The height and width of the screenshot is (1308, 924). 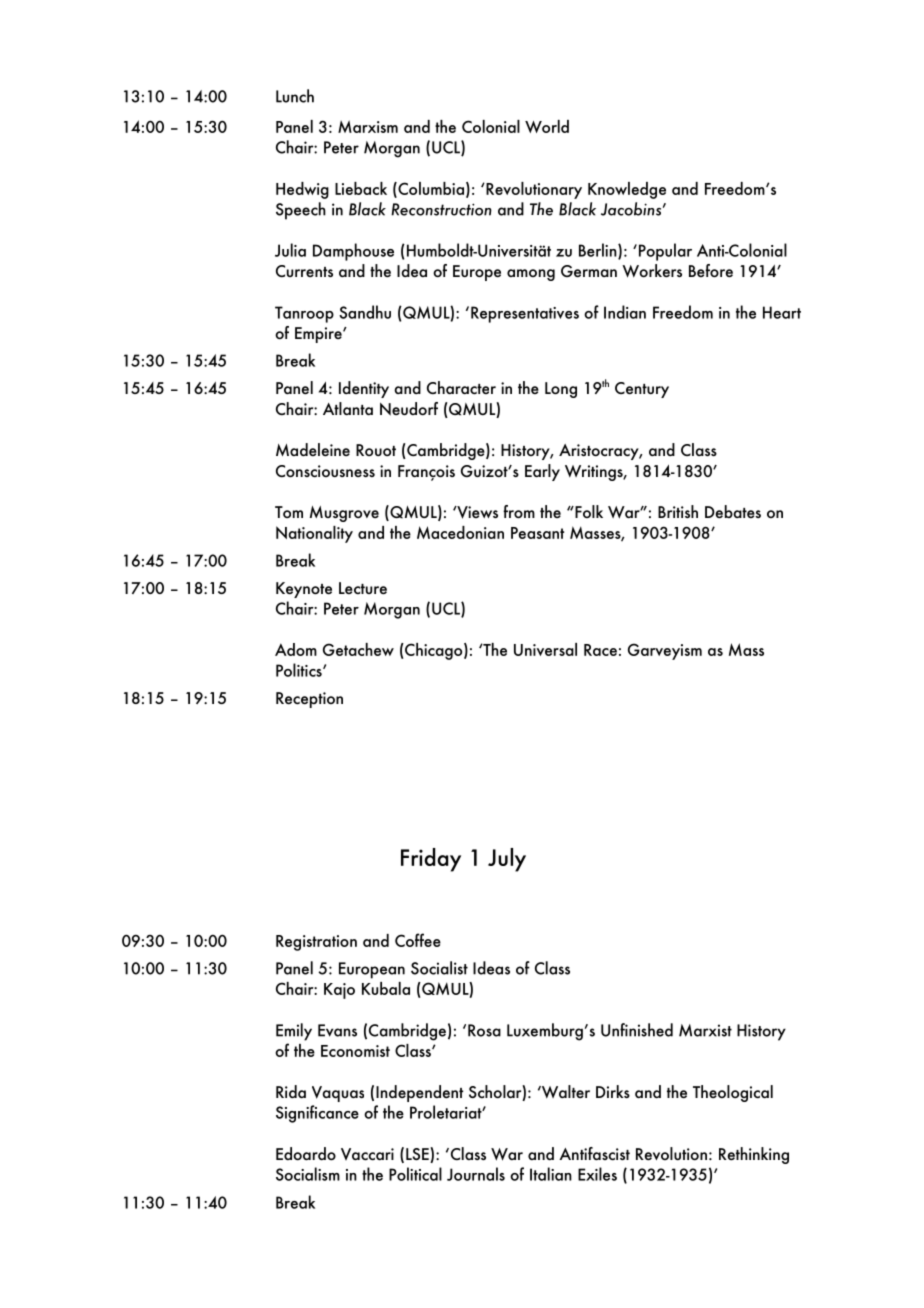 I want to click on Debates, so click(x=733, y=512).
